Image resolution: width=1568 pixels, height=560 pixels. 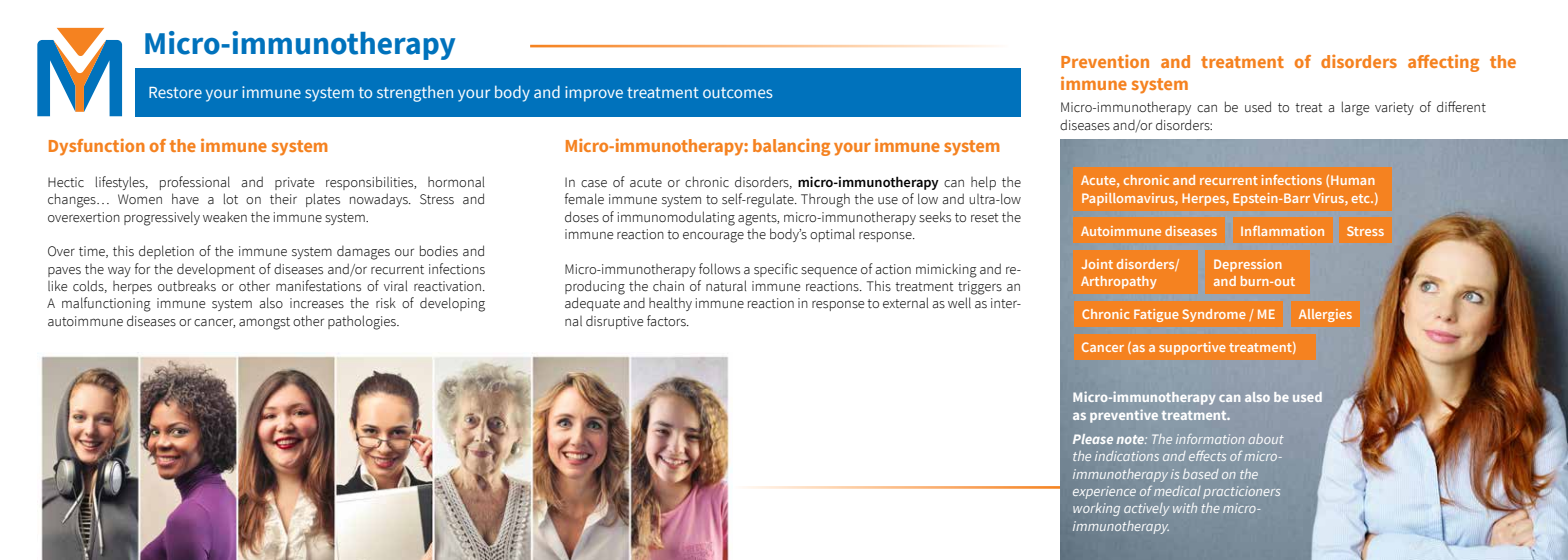 What do you see at coordinates (264, 323) in the screenshot?
I see `amongst` at bounding box center [264, 323].
